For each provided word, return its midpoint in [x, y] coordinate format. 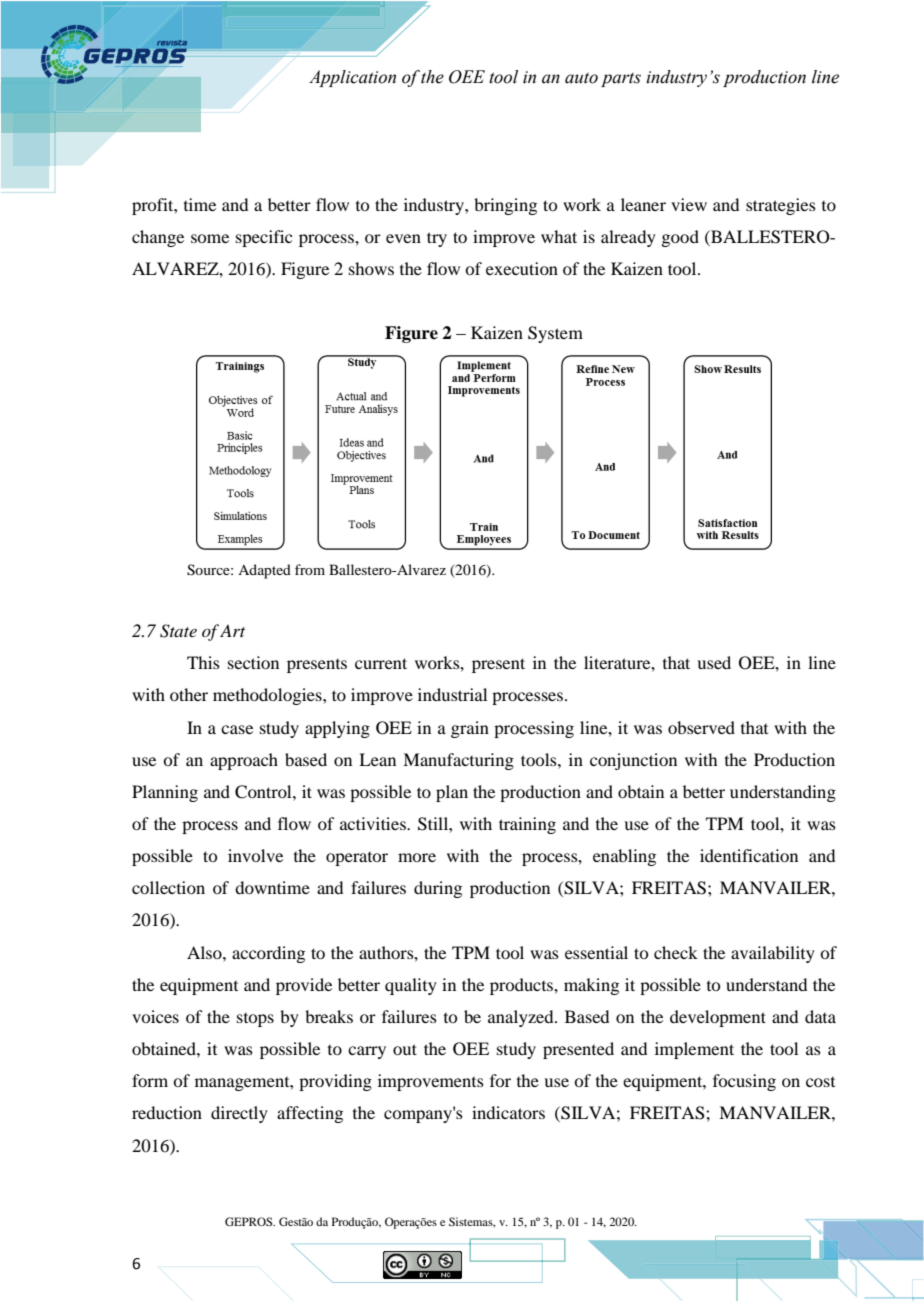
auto [581, 78]
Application [352, 78]
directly [239, 1114]
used [714, 662]
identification [749, 855]
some [210, 238]
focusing [744, 1082]
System [555, 334]
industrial [452, 694]
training [527, 825]
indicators [508, 1112]
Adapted [264, 571]
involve [255, 855]
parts [621, 80]
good [680, 238]
